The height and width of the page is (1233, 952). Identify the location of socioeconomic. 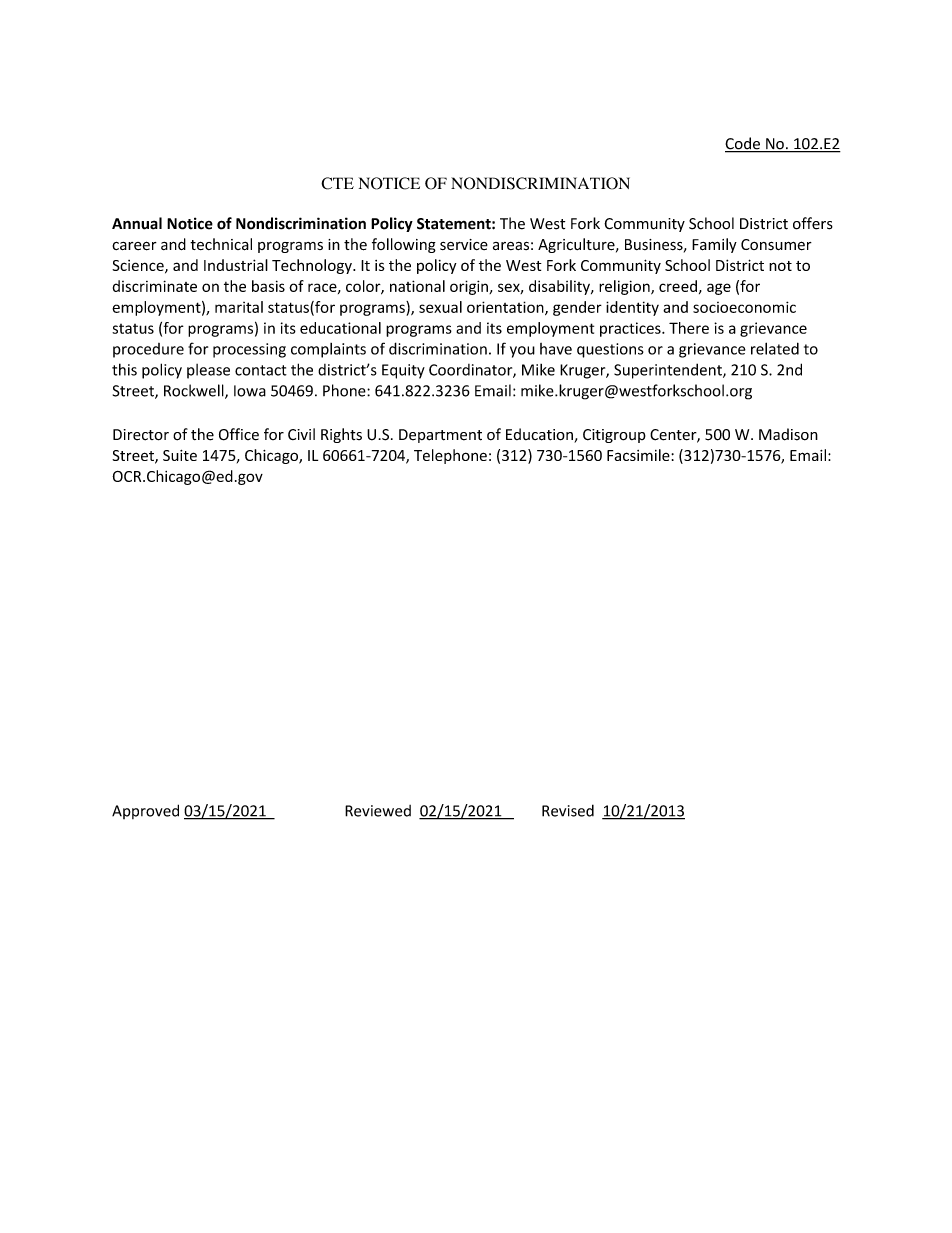
(744, 307).
